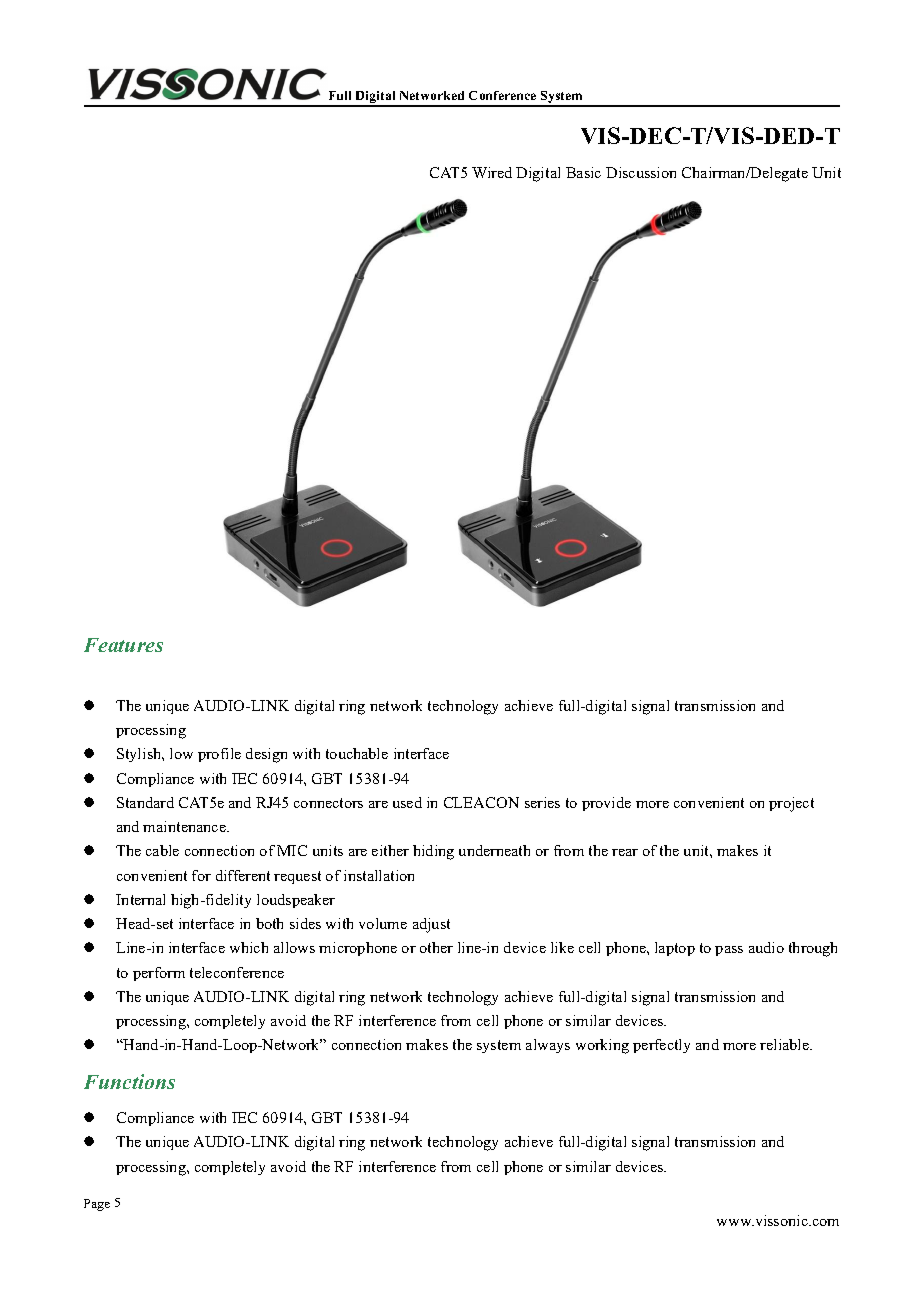 The width and height of the image is (924, 1308). Describe the element at coordinates (641, 172) in the image. I see `Discussion` at that location.
